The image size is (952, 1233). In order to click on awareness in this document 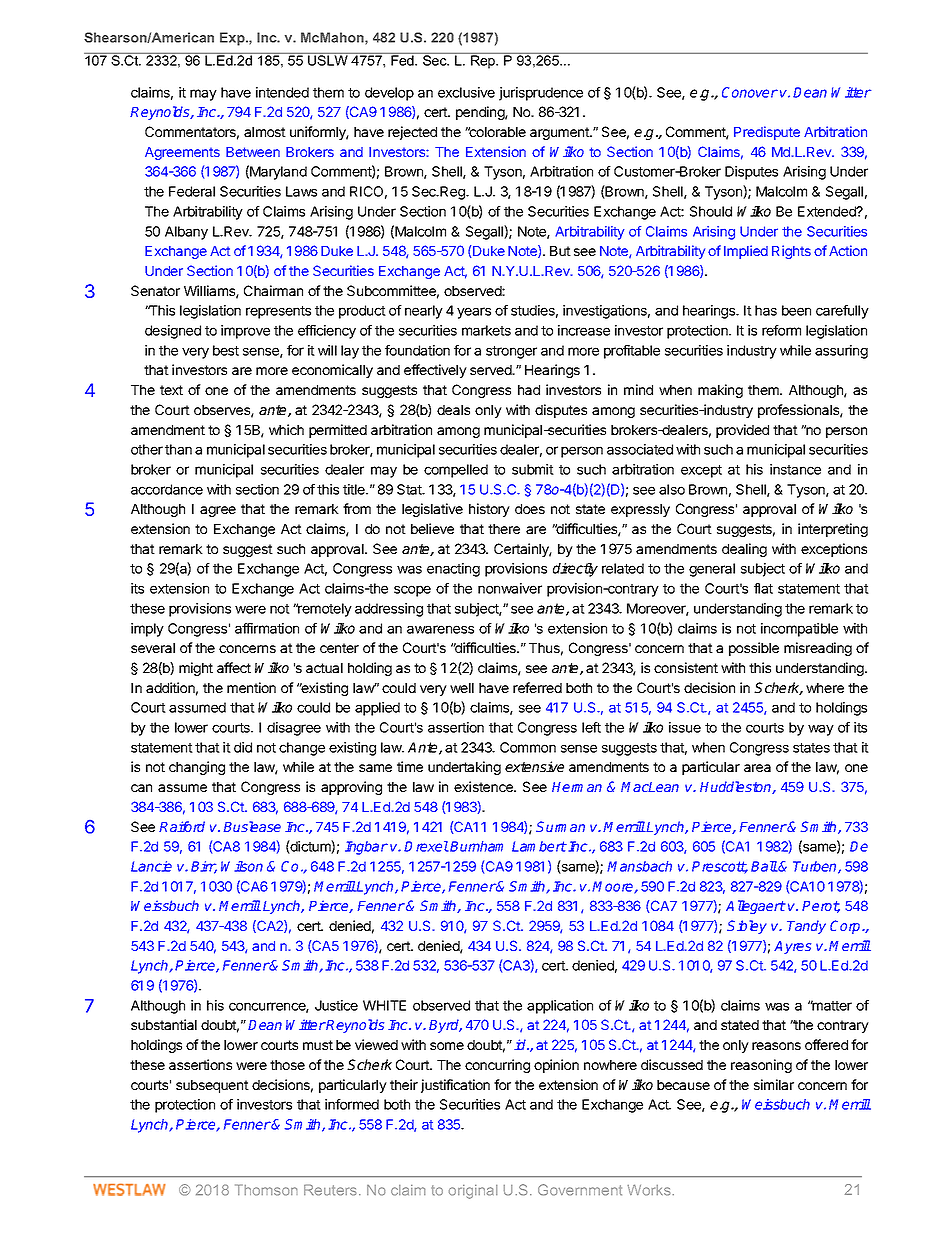, I will do `click(440, 629)`.
